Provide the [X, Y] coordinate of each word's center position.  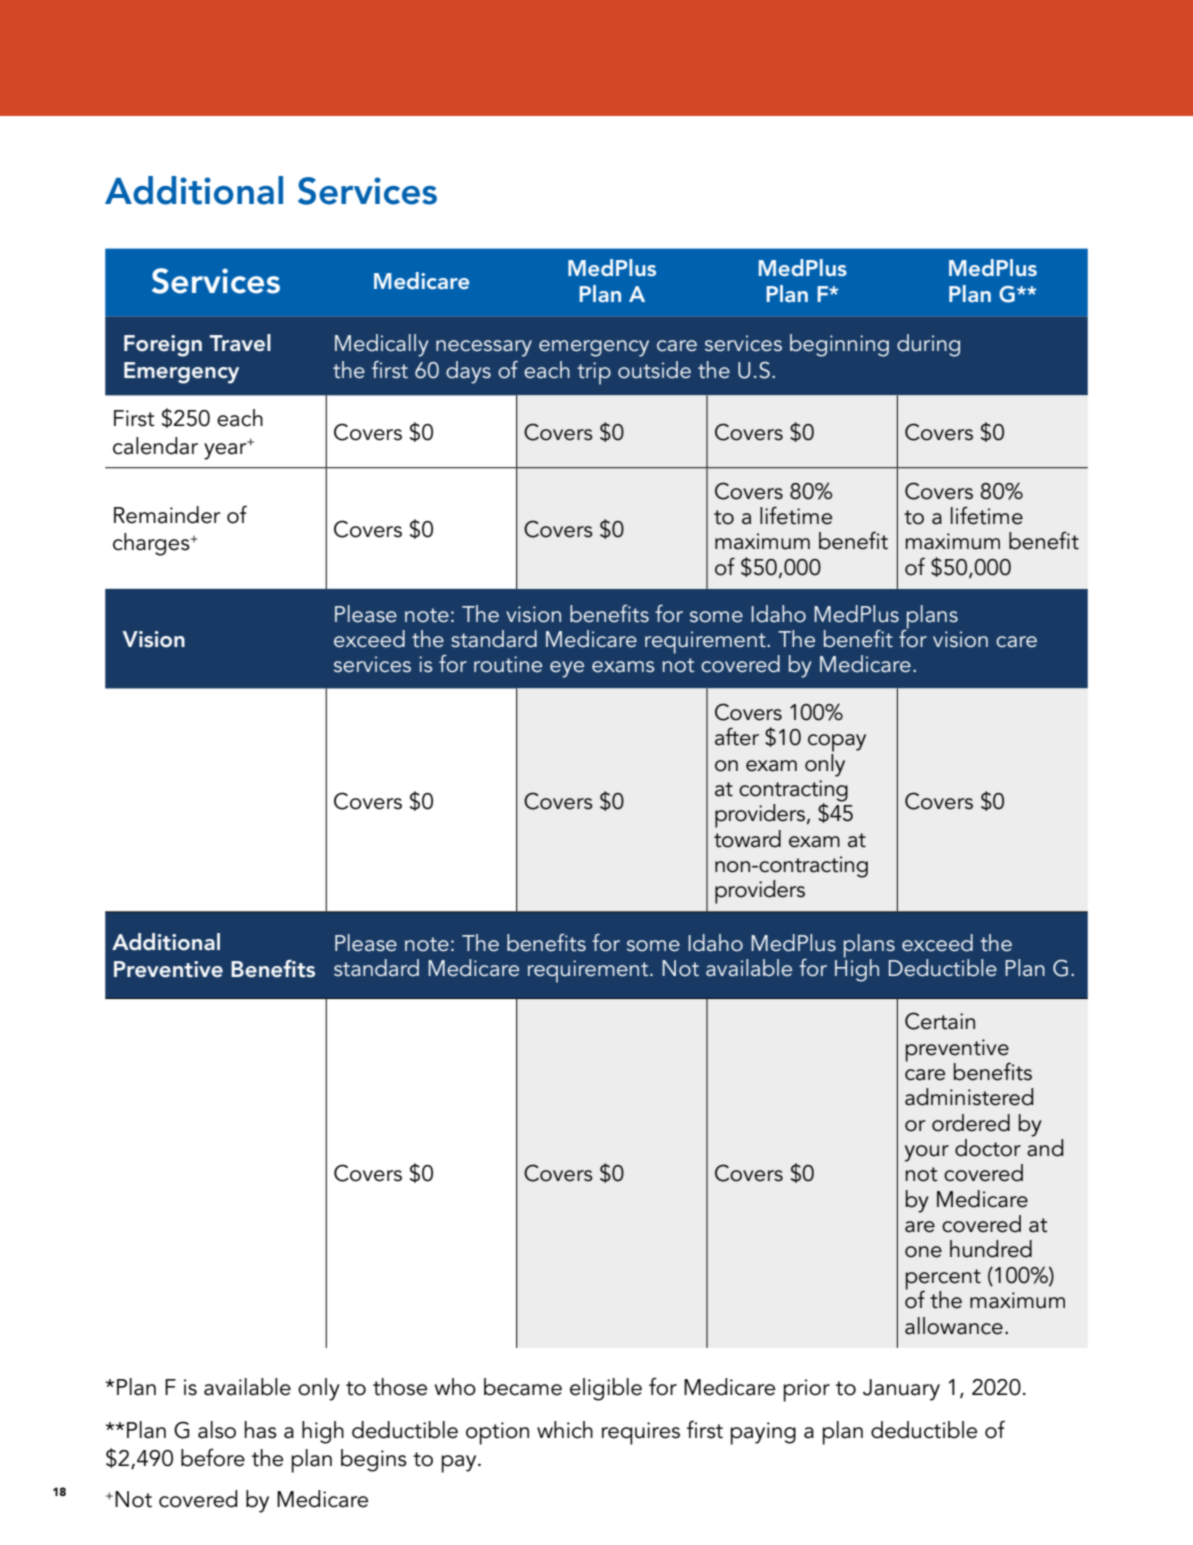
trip [594, 373]
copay [837, 743]
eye [567, 669]
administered [969, 1097]
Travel [240, 343]
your [927, 1153]
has [261, 1430]
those [400, 1387]
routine [508, 664]
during [928, 345]
